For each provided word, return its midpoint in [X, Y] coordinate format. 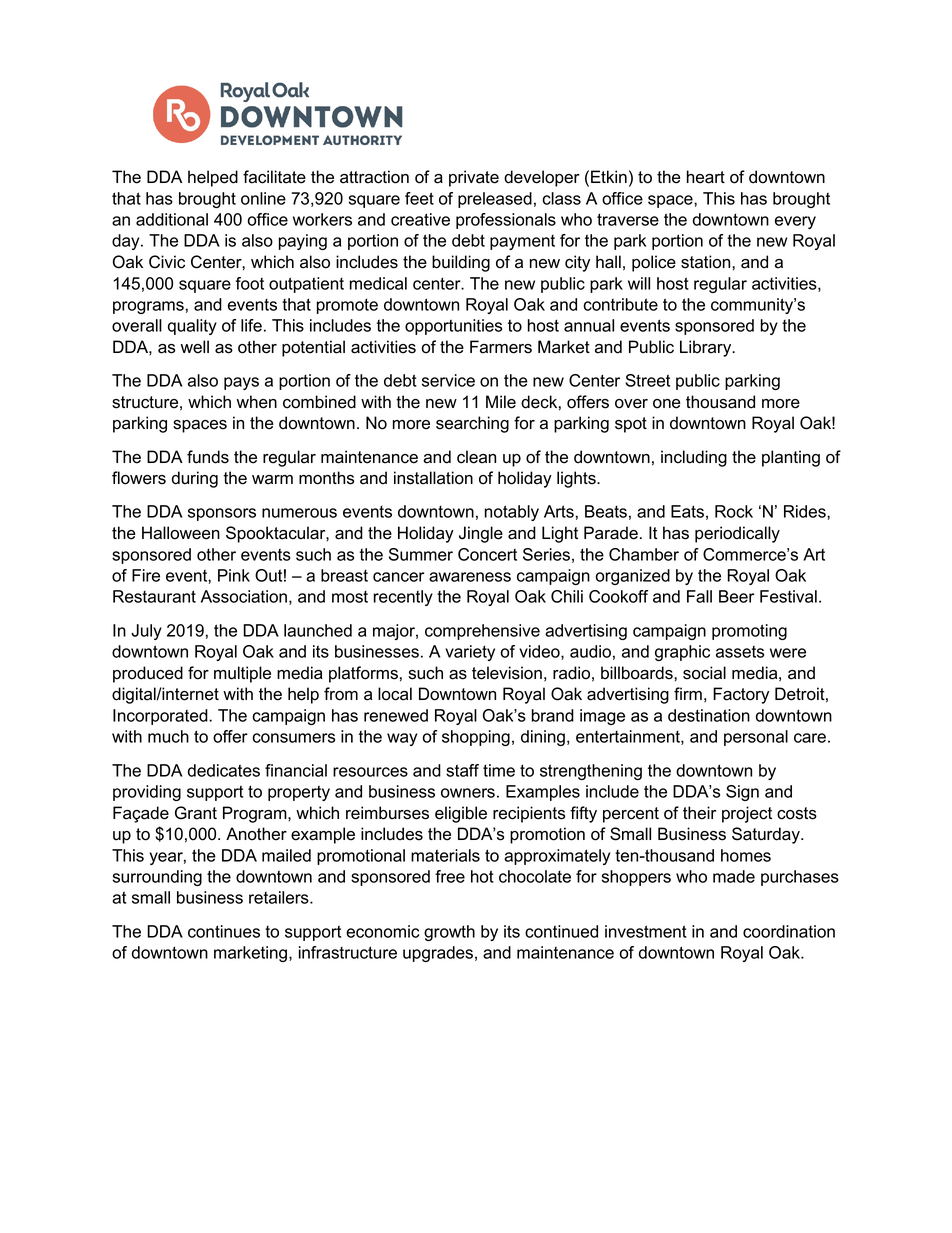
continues [224, 931]
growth [449, 933]
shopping [476, 738]
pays [241, 383]
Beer [736, 596]
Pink [234, 575]
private [474, 178]
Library [707, 348]
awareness [470, 577]
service [448, 380]
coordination [789, 931]
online [263, 198]
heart [706, 177]
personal [756, 738]
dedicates [224, 770]
